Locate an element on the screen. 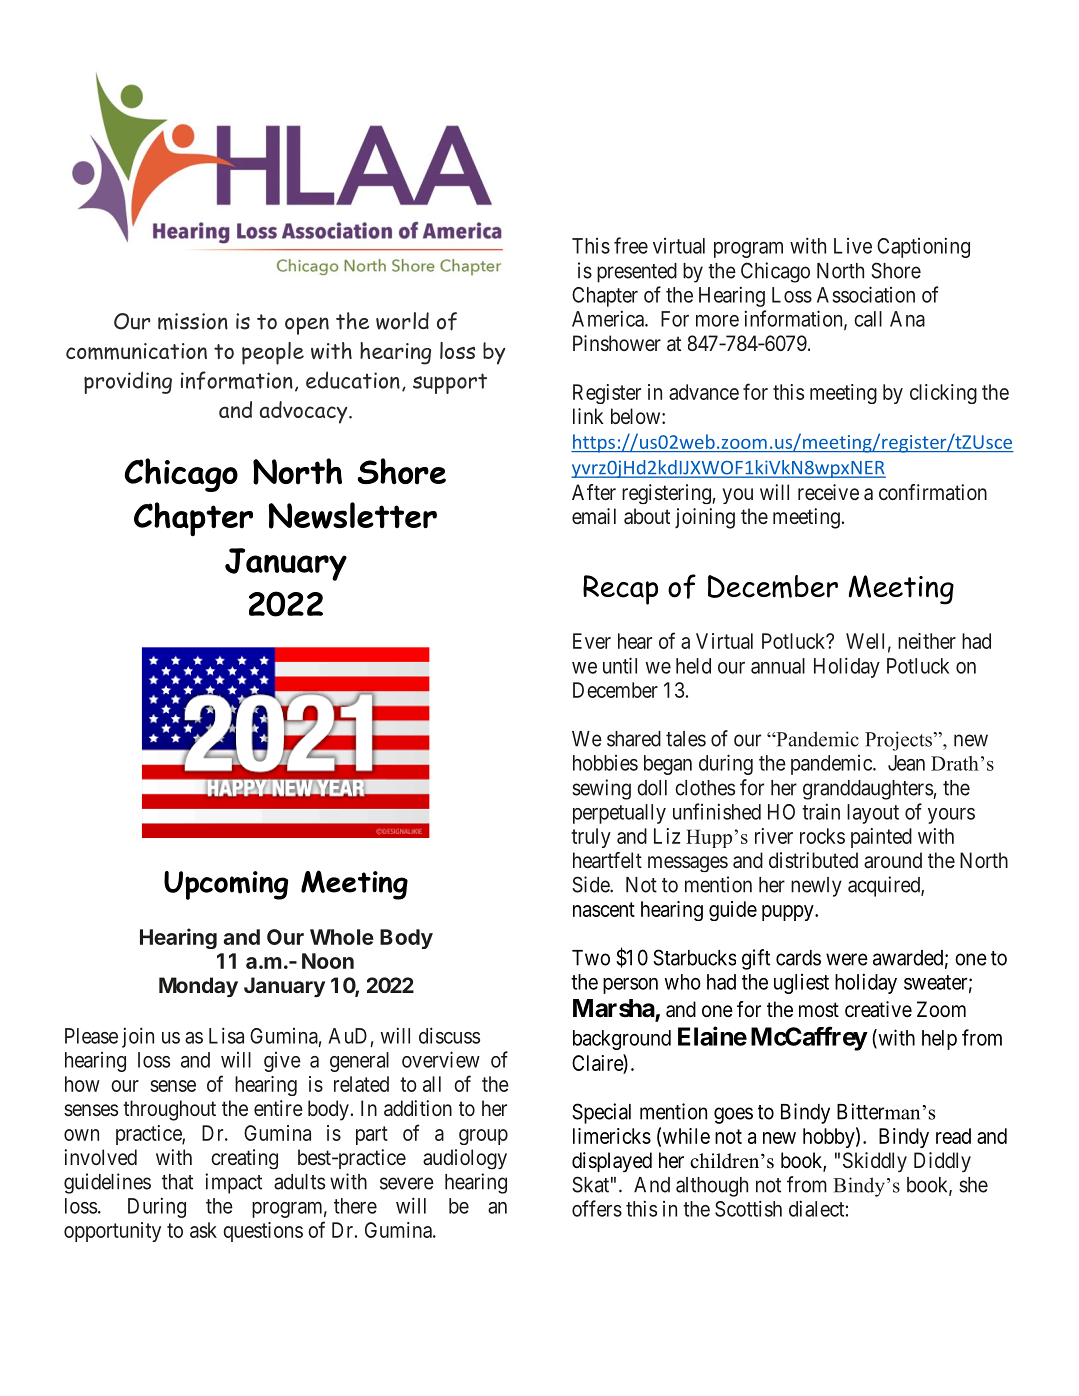 The height and width of the screenshot is (1396, 1079). Association is located at coordinates (866, 294).
